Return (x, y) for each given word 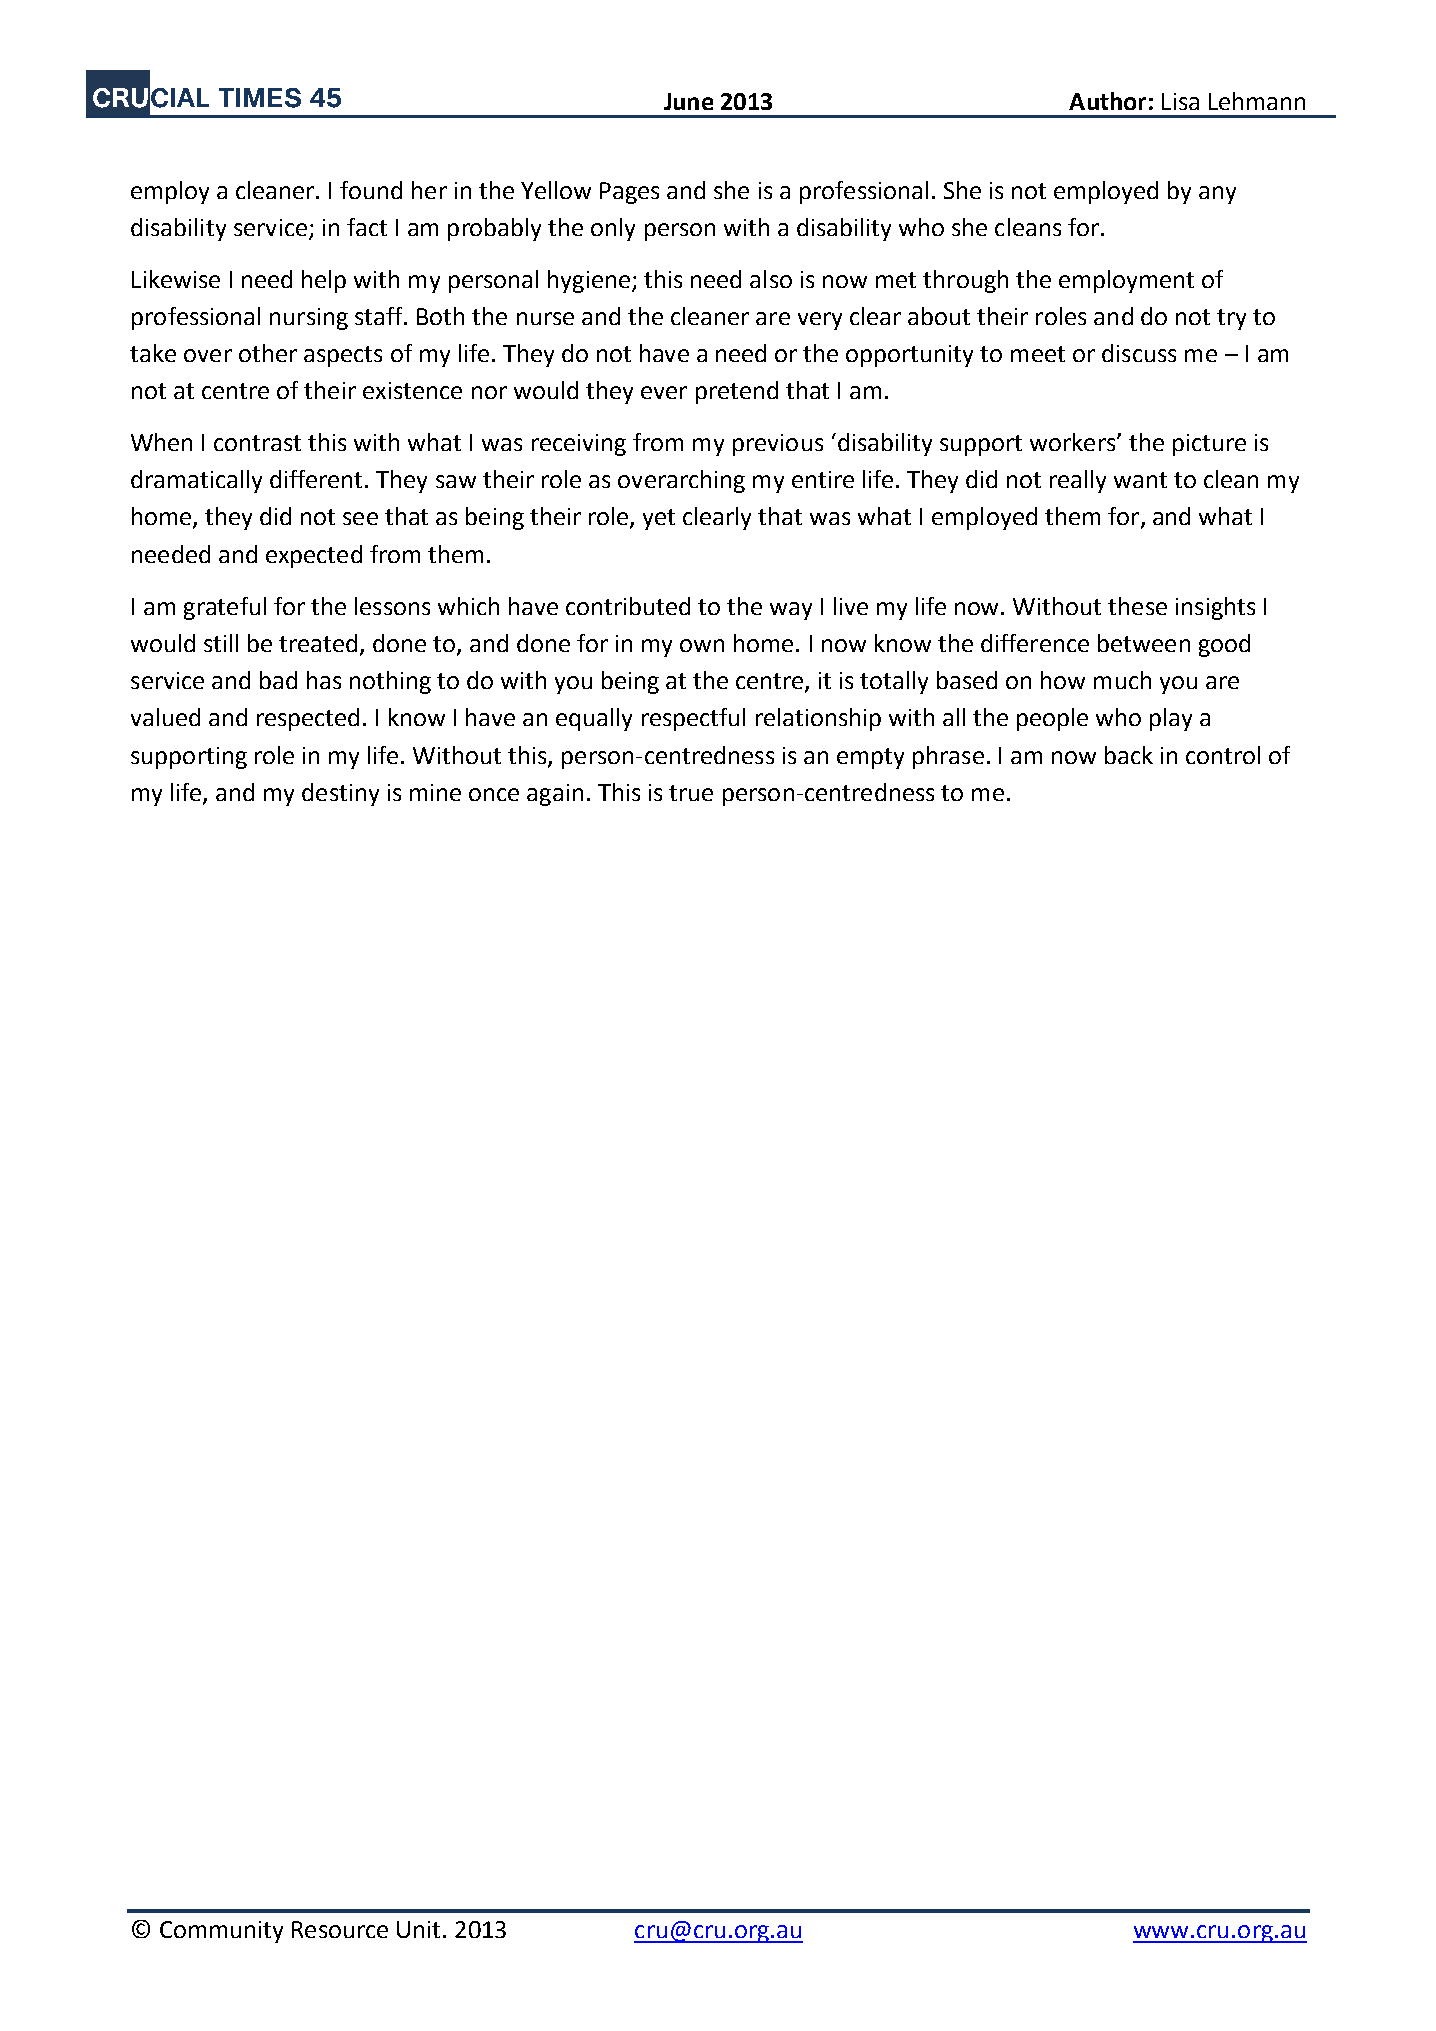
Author (1107, 101)
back (1129, 755)
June (688, 101)
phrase (948, 757)
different (318, 479)
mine (435, 792)
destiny (340, 794)
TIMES (260, 98)
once (494, 794)
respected (308, 719)
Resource (340, 1929)
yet (659, 519)
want (1140, 480)
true (691, 793)
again (555, 795)
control (1223, 755)
